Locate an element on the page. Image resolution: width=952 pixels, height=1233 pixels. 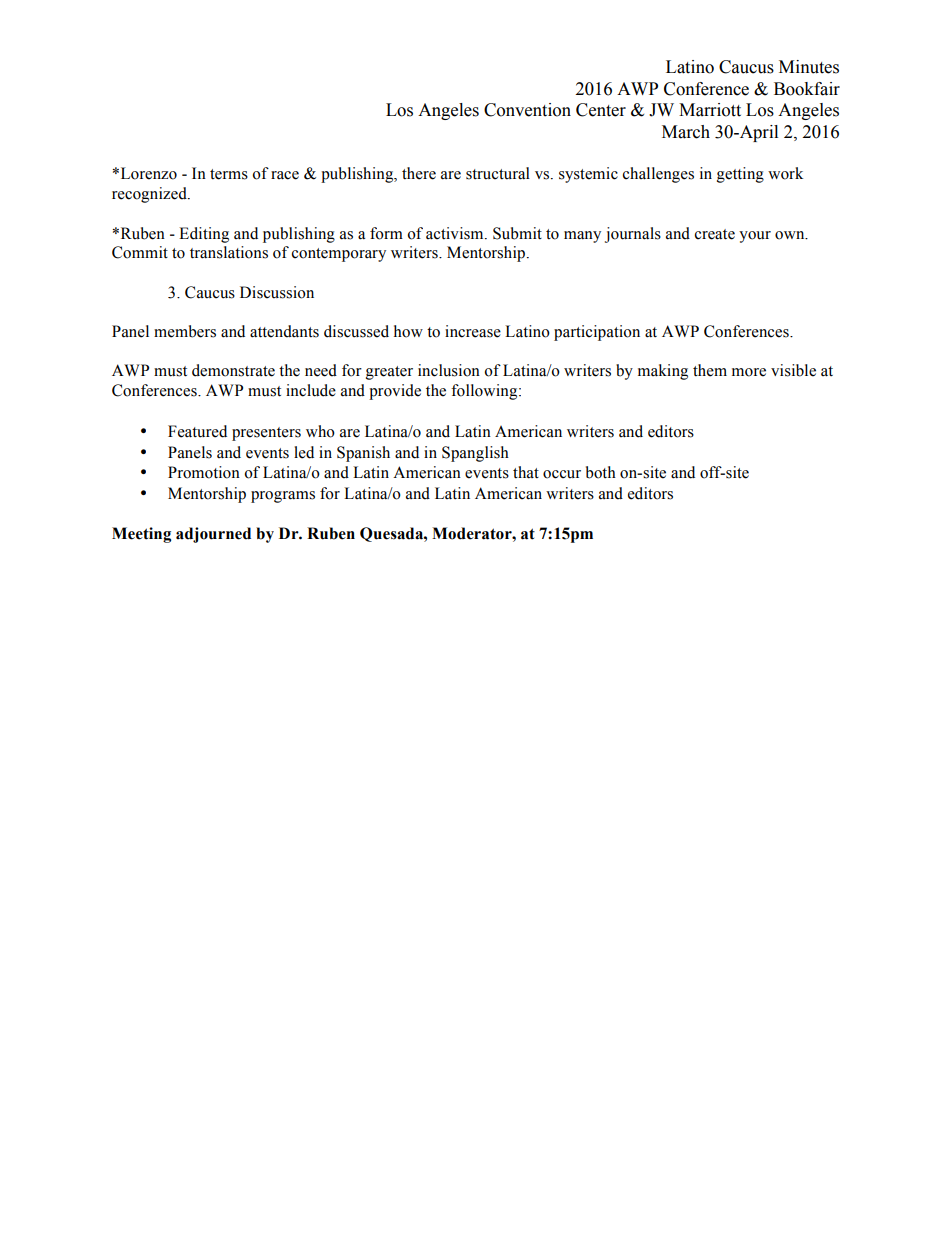
Marriott is located at coordinates (710, 110).
